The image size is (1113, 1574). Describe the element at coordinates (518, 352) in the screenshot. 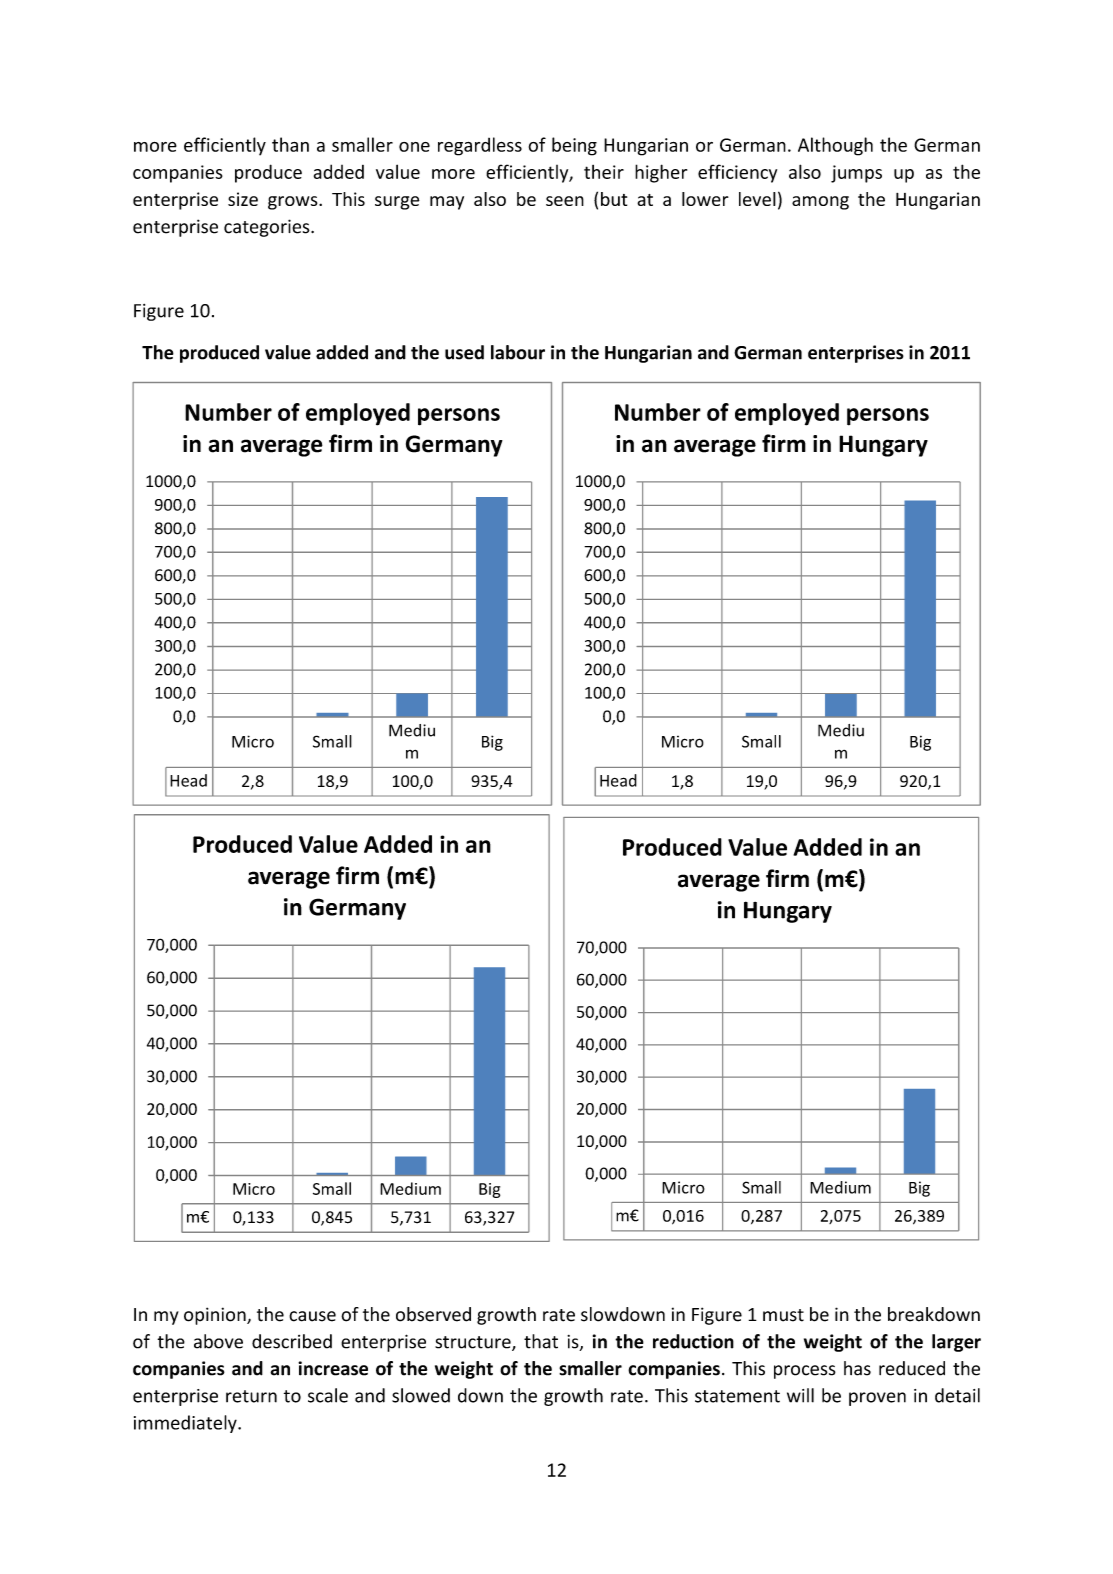

I see `labour` at that location.
